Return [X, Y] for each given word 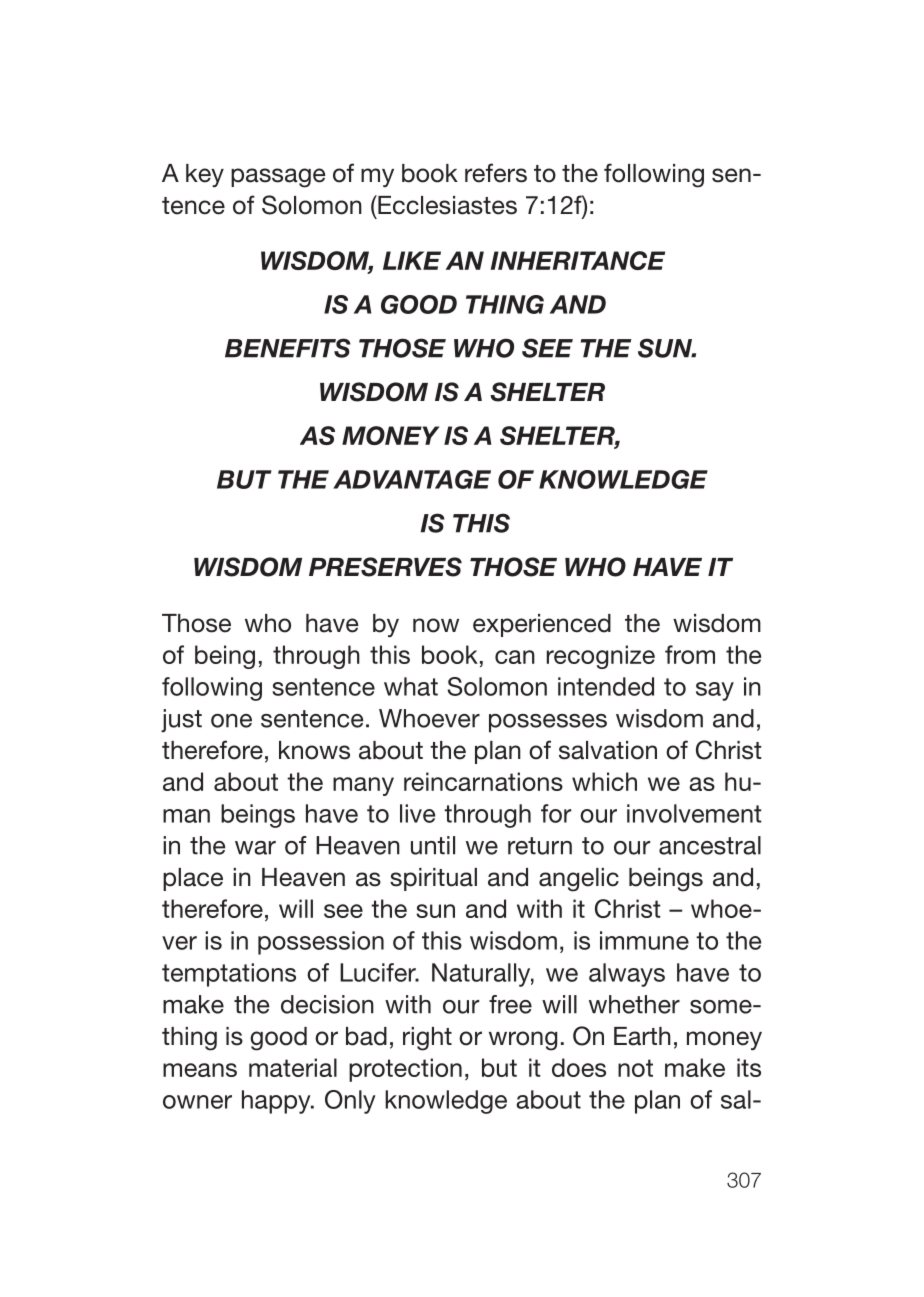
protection [405, 1070]
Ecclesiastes [446, 205]
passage [278, 178]
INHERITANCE [578, 260]
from [690, 654]
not [635, 1068]
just [181, 721]
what [411, 686]
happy [277, 1102]
